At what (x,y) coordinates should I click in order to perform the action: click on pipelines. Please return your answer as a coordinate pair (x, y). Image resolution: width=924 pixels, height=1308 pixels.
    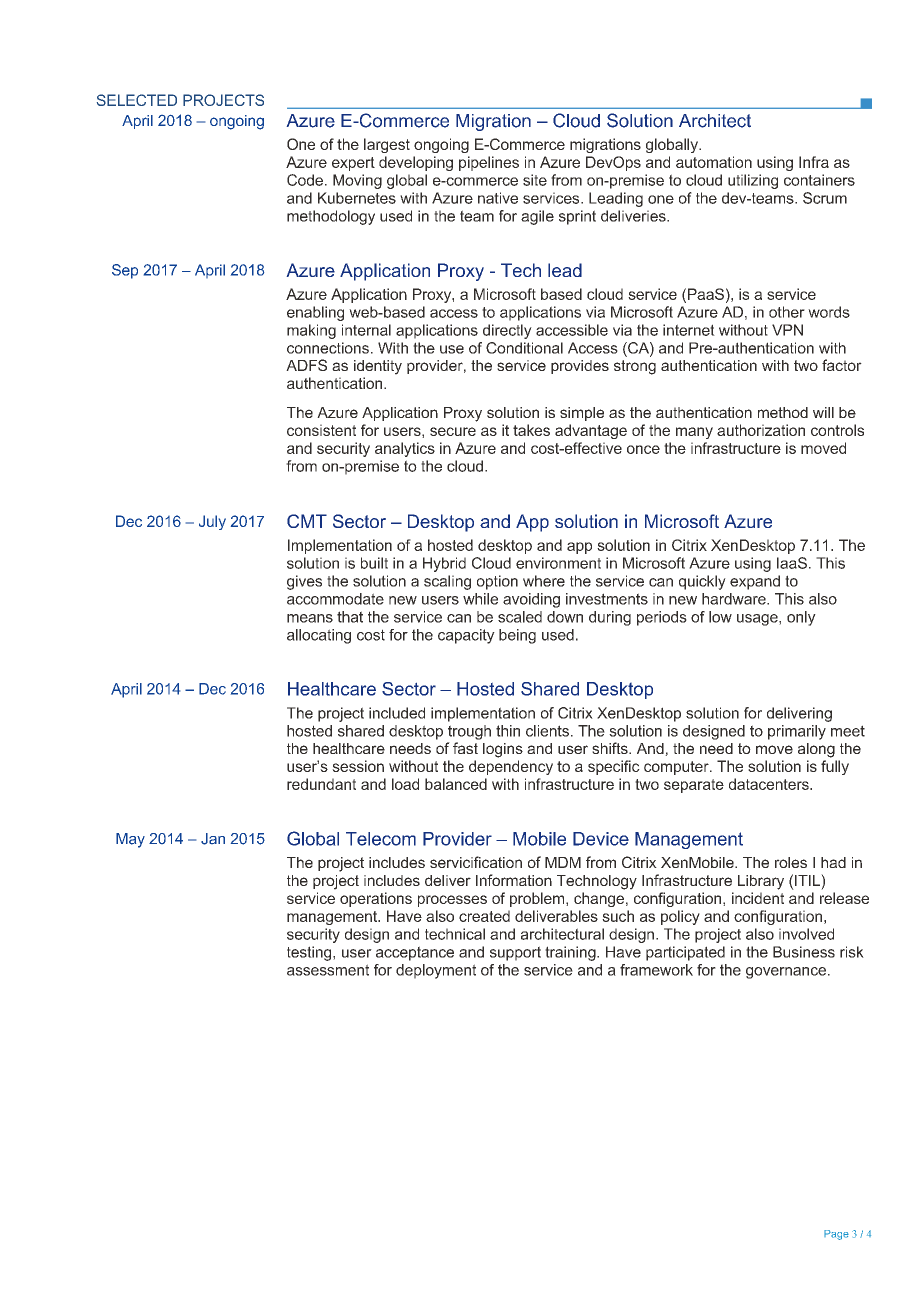
    Looking at the image, I should click on (489, 163).
